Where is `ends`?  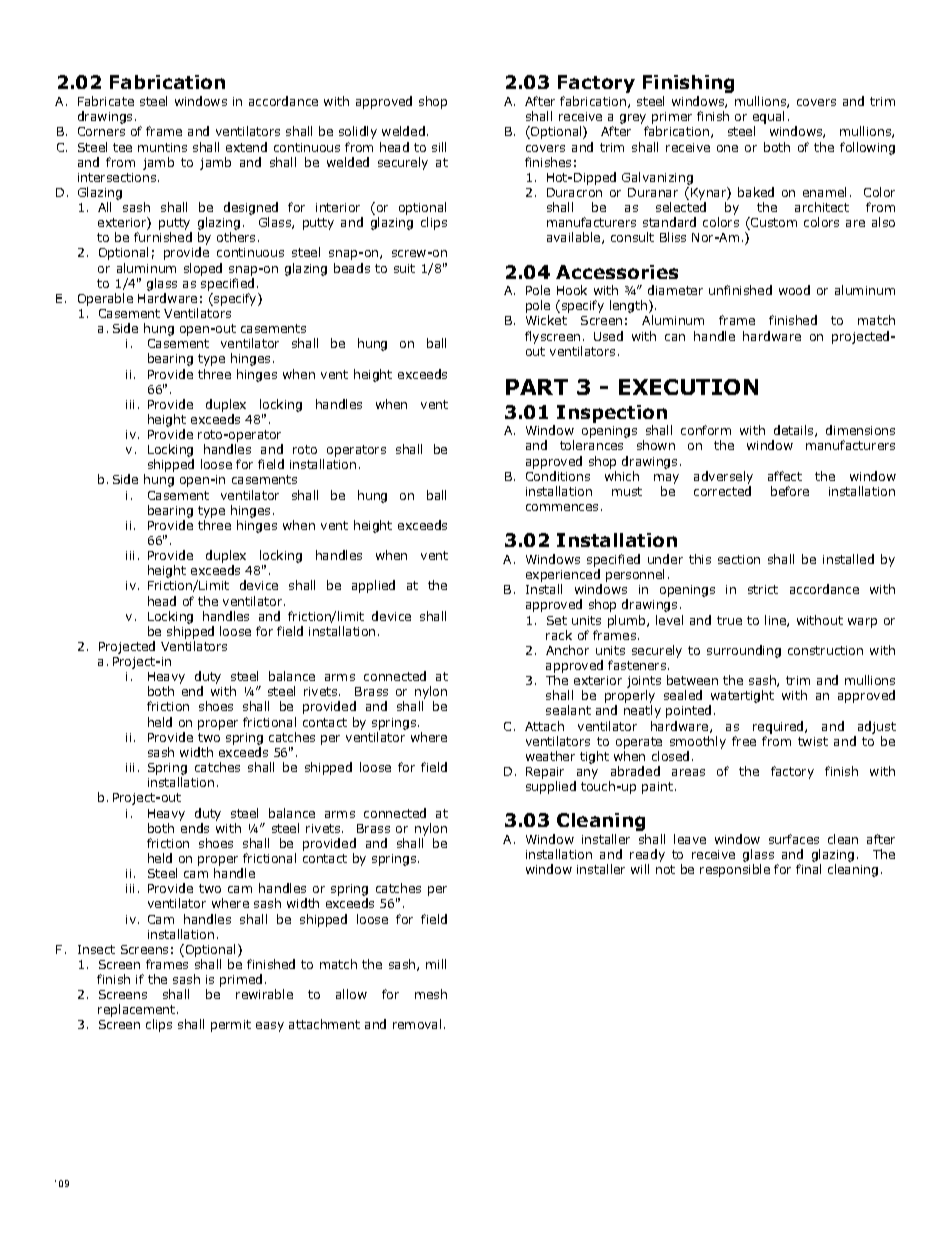
ends is located at coordinates (195, 828).
